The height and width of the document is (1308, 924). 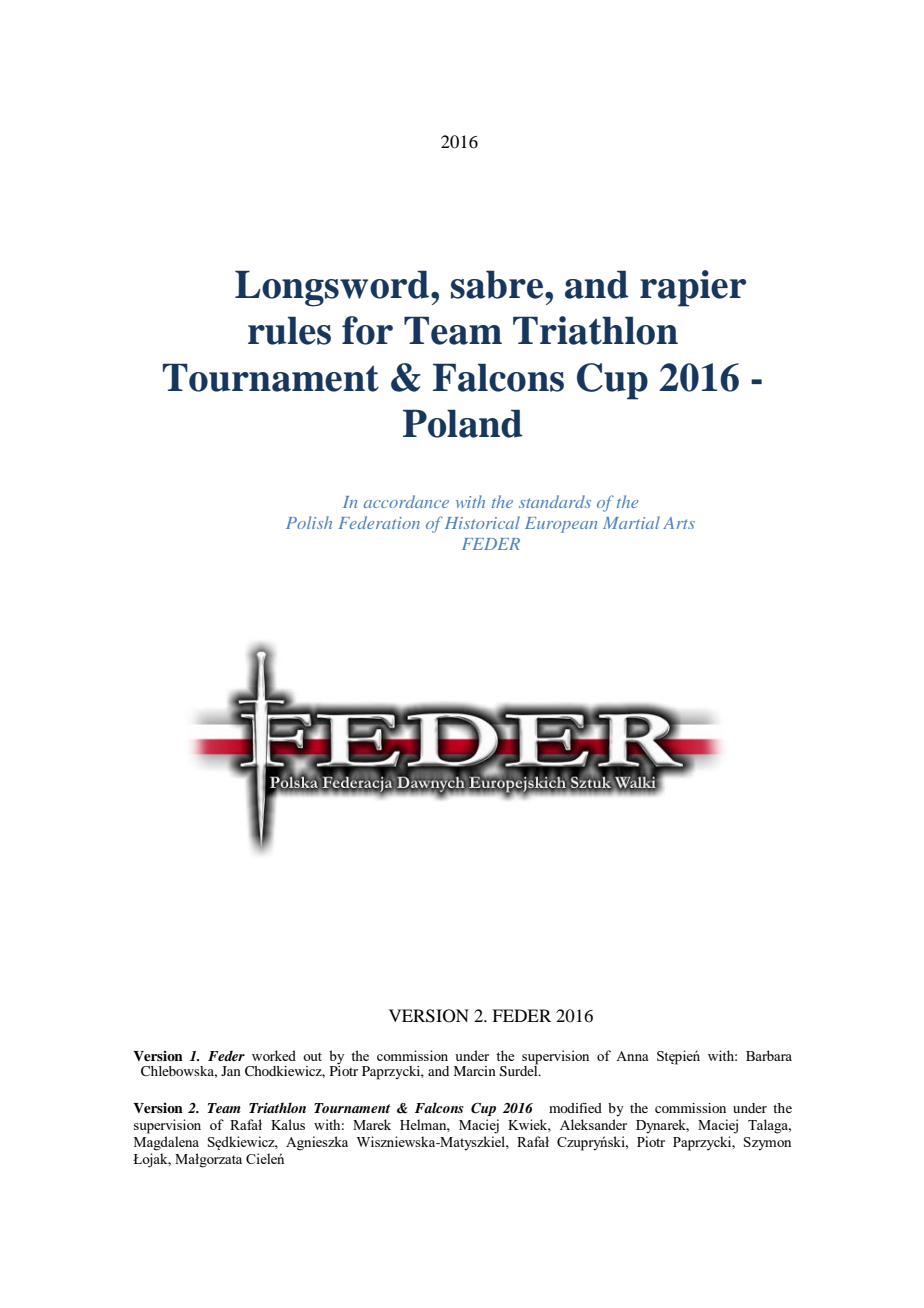 What do you see at coordinates (309, 522) in the document?
I see `Polish` at bounding box center [309, 522].
